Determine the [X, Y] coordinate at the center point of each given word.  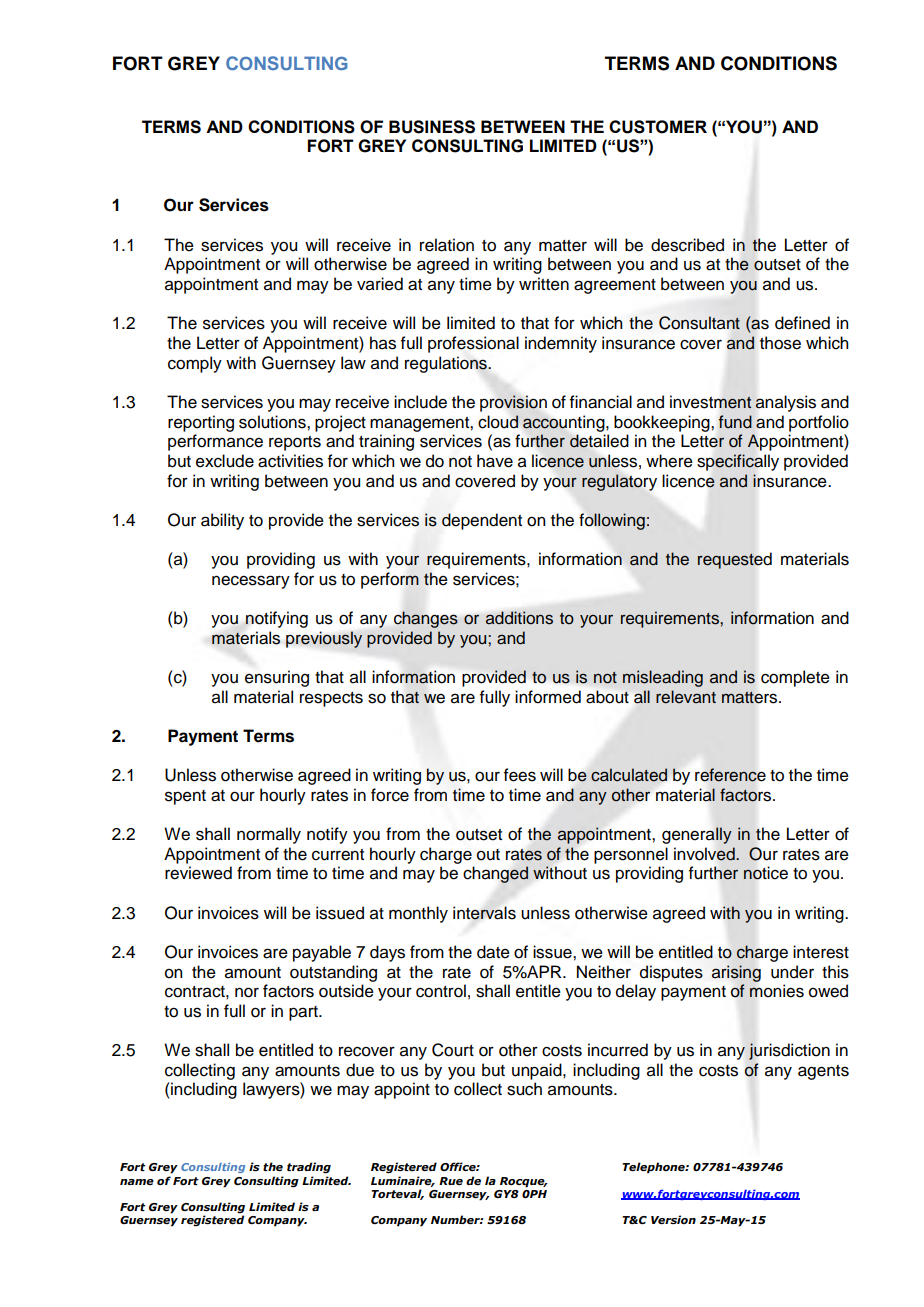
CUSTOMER [658, 127]
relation [447, 245]
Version [673, 1219]
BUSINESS [432, 127]
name [137, 1182]
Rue [451, 1181]
